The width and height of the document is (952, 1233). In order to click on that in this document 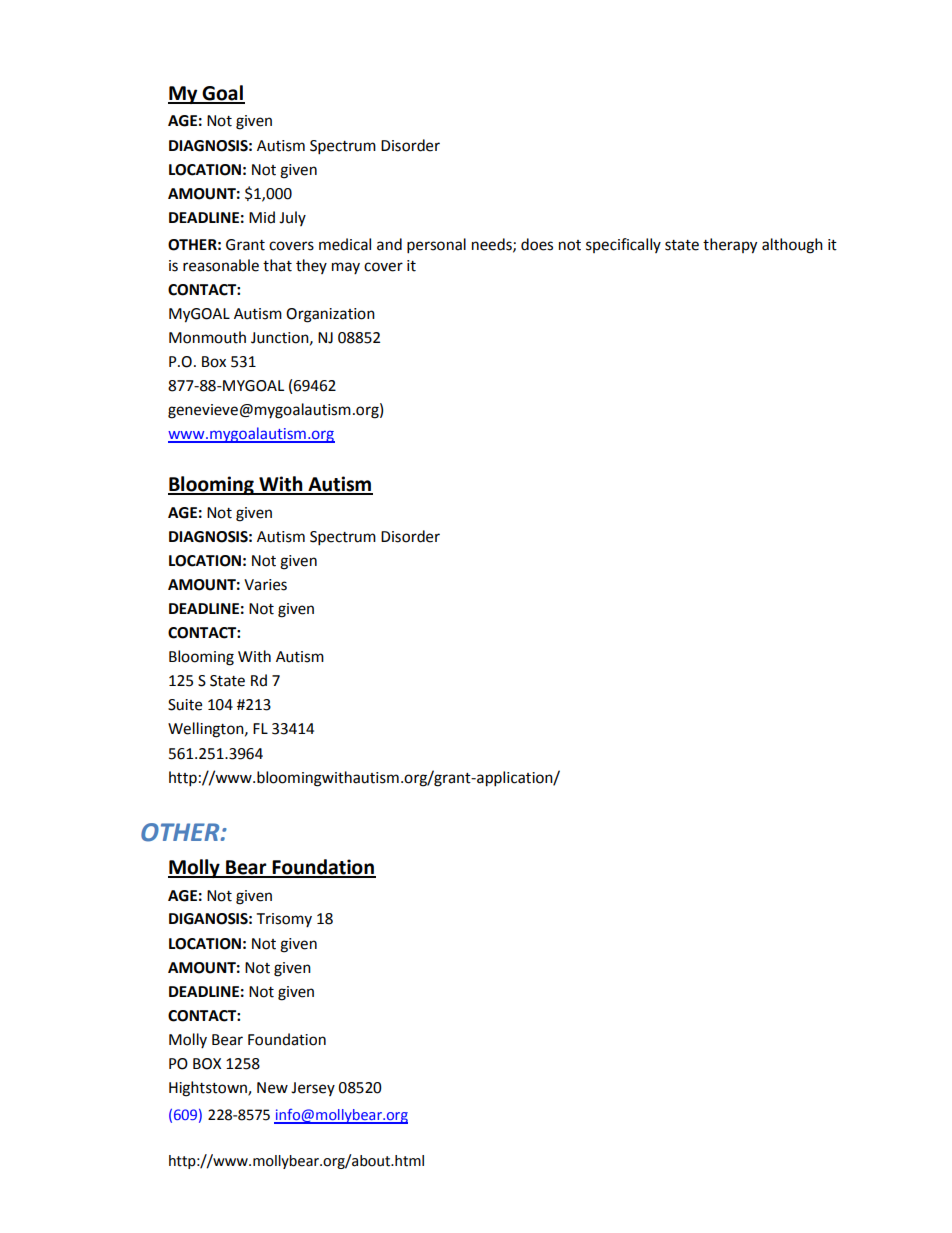, I will do `click(277, 265)`.
